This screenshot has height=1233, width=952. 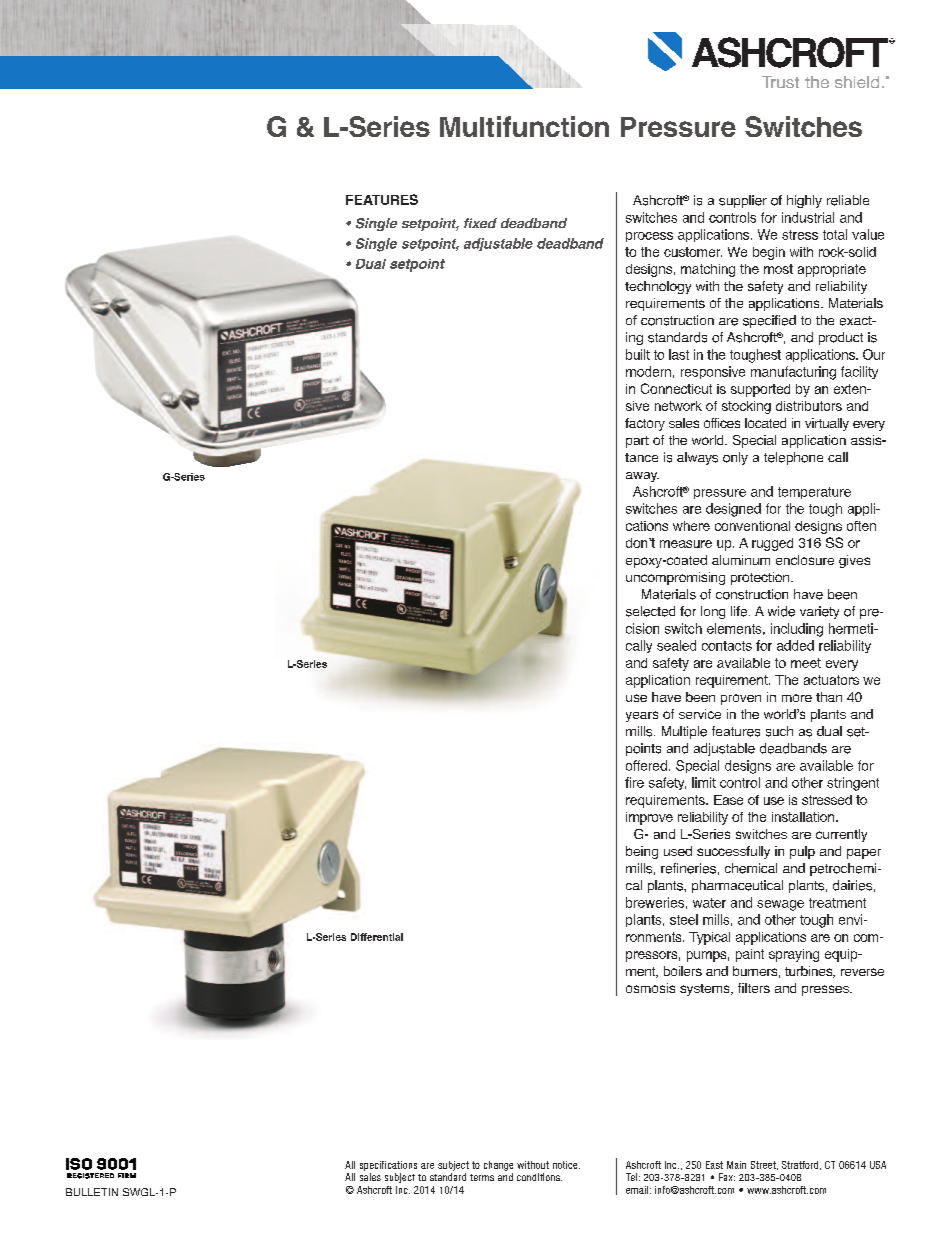 What do you see at coordinates (649, 237) in the screenshot?
I see `process` at bounding box center [649, 237].
